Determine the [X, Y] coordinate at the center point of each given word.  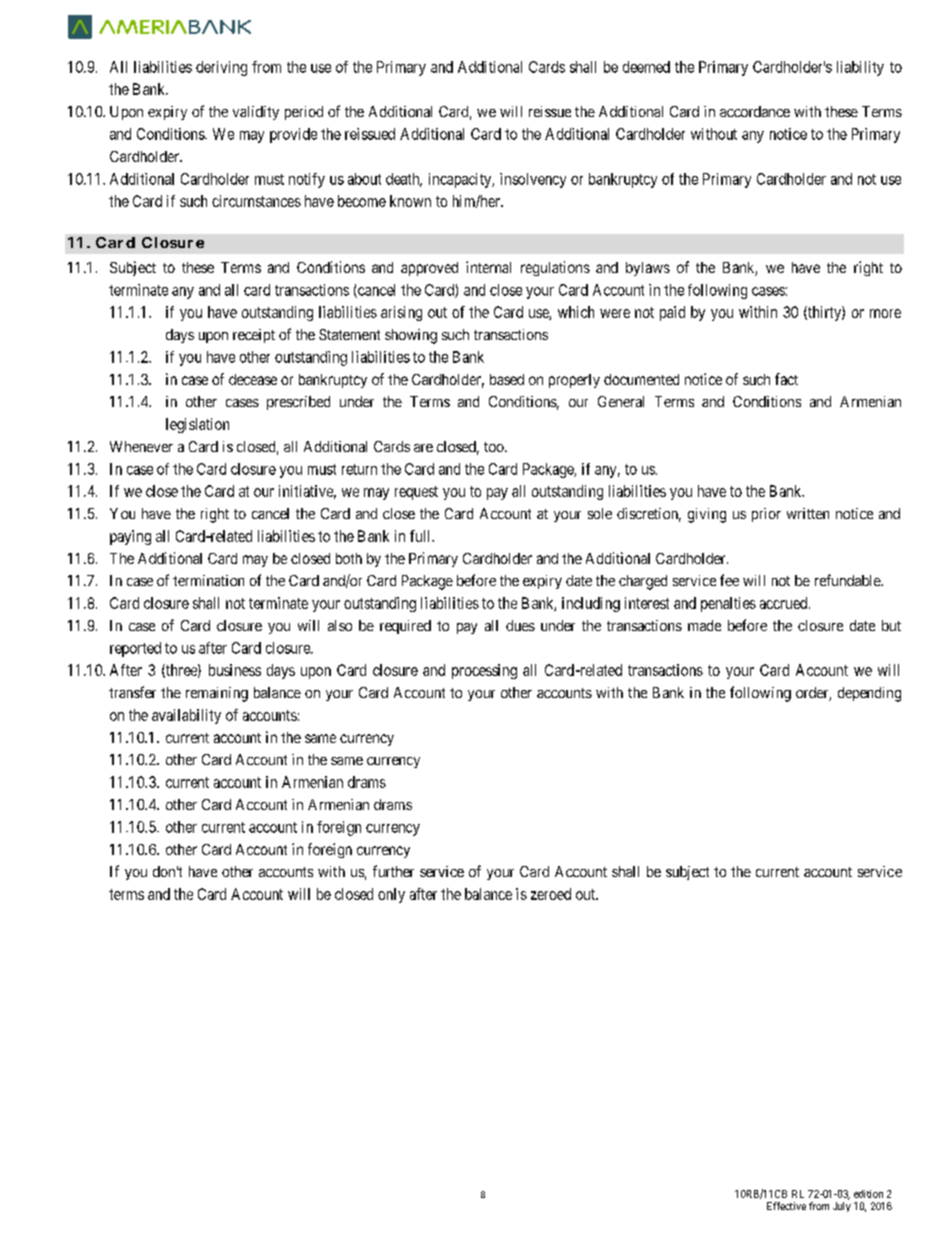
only [391, 895]
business [235, 670]
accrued [785, 603]
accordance [755, 111]
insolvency [533, 180]
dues [520, 625]
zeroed [551, 894]
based [507, 379]
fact [786, 379]
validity [256, 113]
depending [869, 694]
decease [253, 379]
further [393, 871]
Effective [786, 1206]
